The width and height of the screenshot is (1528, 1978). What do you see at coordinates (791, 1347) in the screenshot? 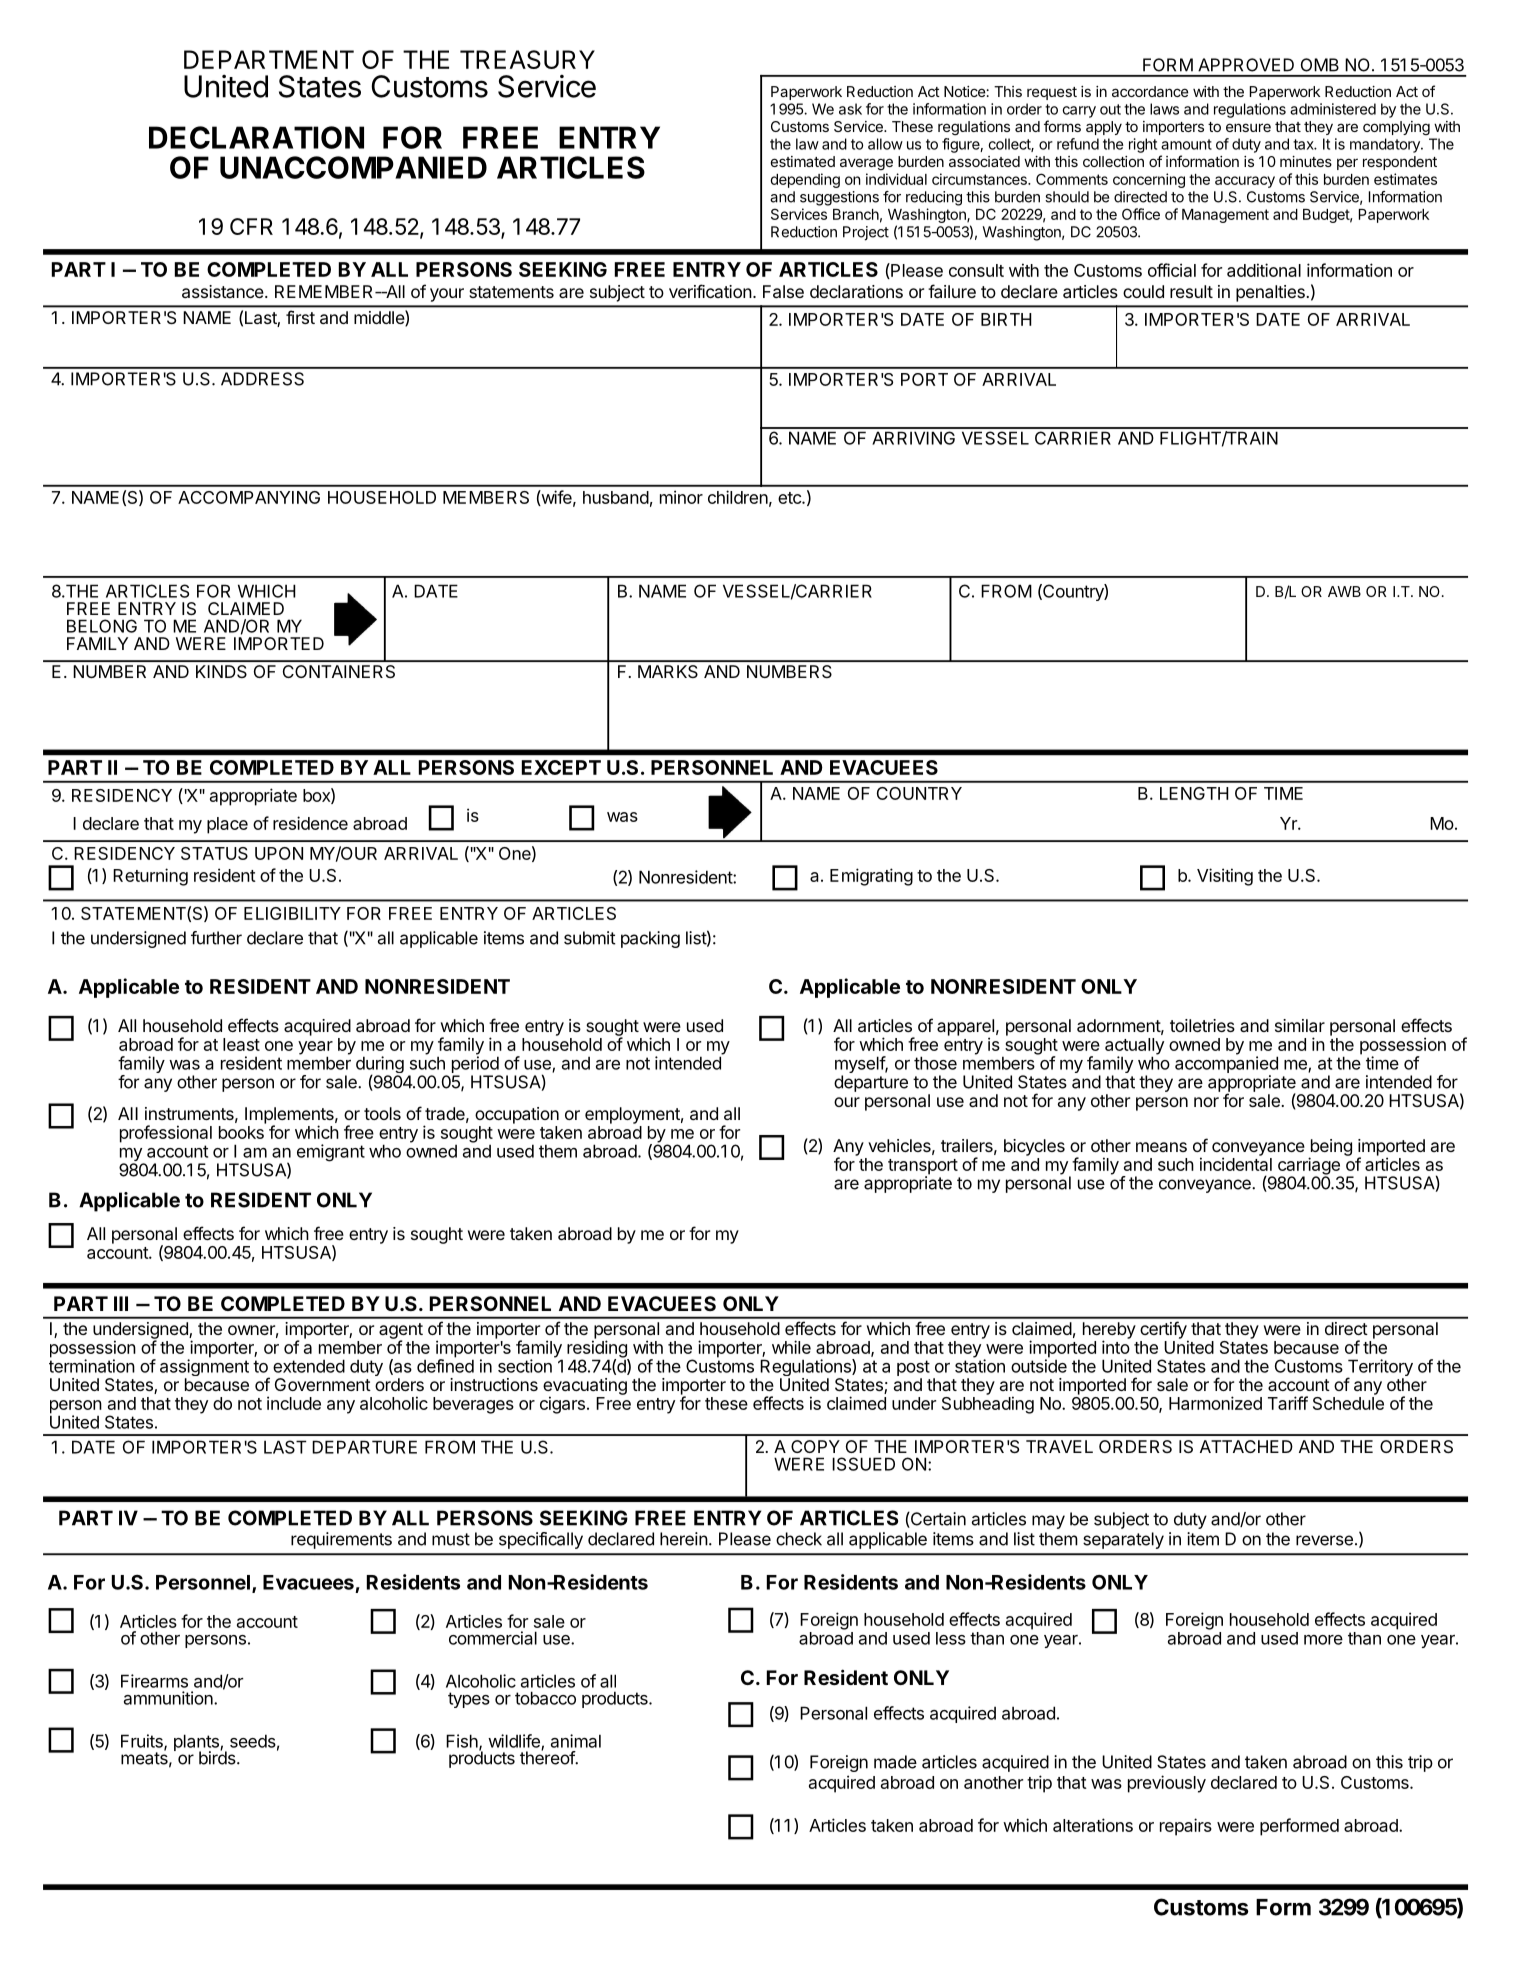
I see `while` at bounding box center [791, 1347].
